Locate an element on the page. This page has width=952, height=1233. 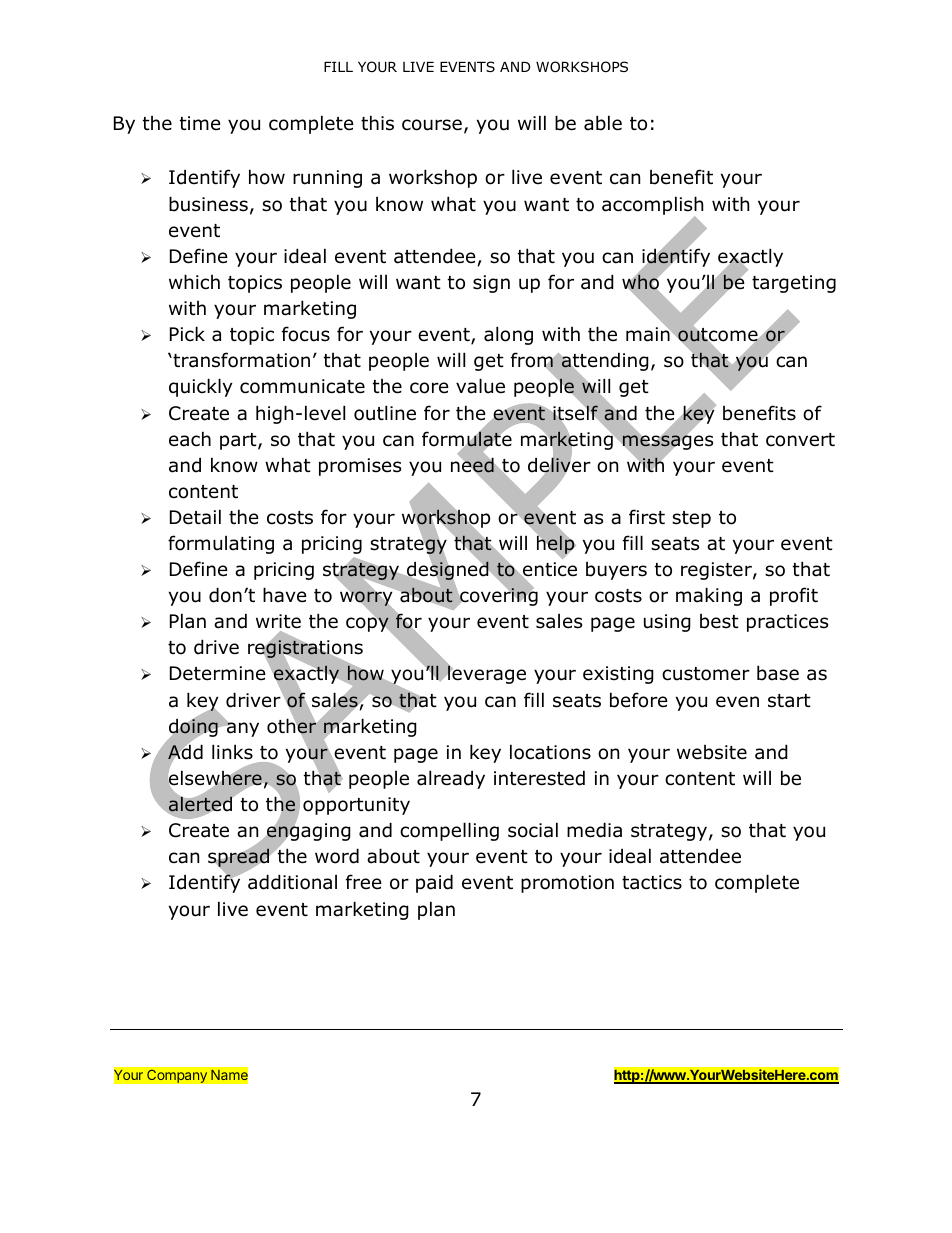
Detail is located at coordinates (195, 517).
